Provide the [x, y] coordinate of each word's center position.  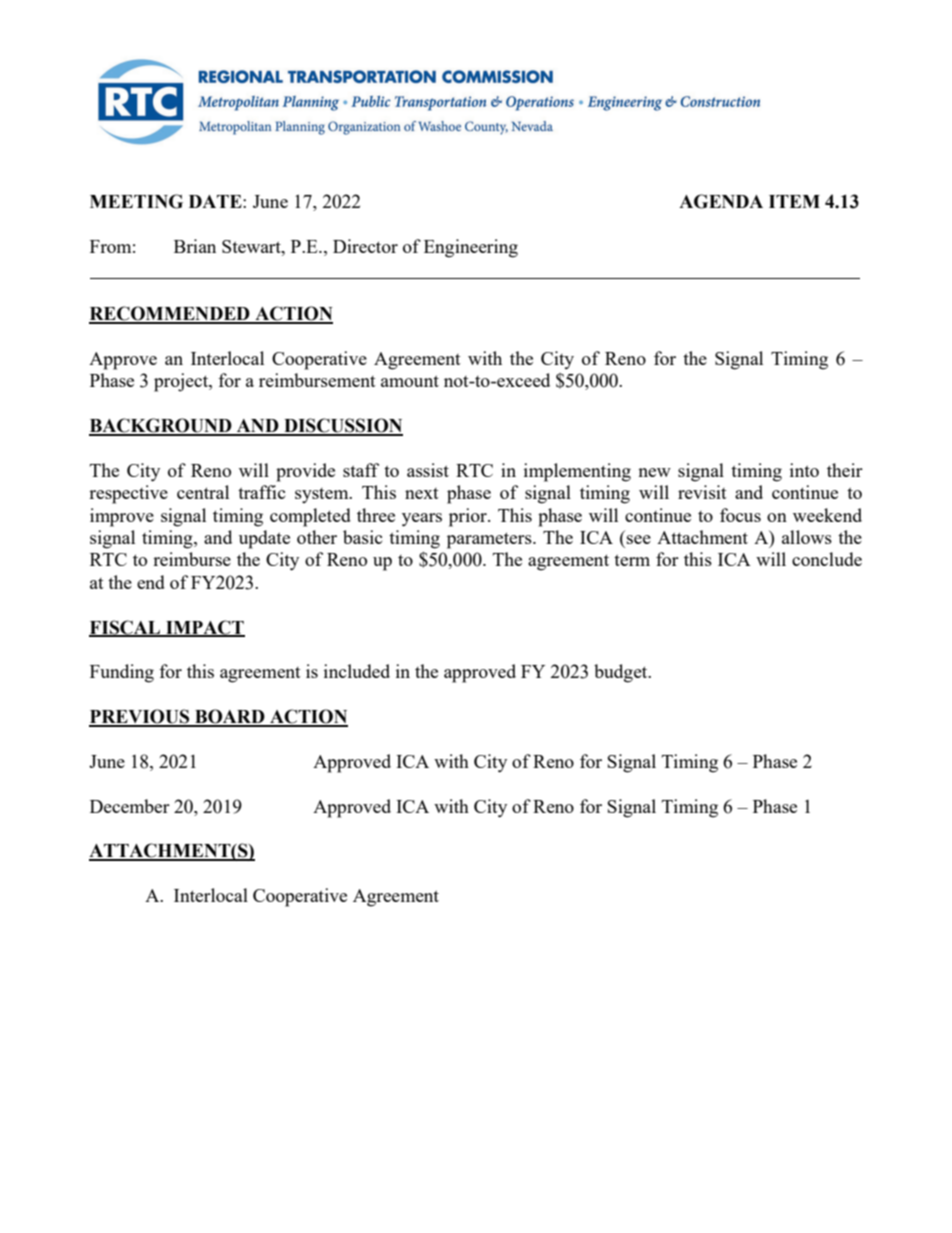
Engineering [471, 248]
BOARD [230, 717]
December [130, 806]
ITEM [794, 201]
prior [469, 517]
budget [622, 673]
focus [740, 515]
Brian [195, 246]
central [203, 492]
